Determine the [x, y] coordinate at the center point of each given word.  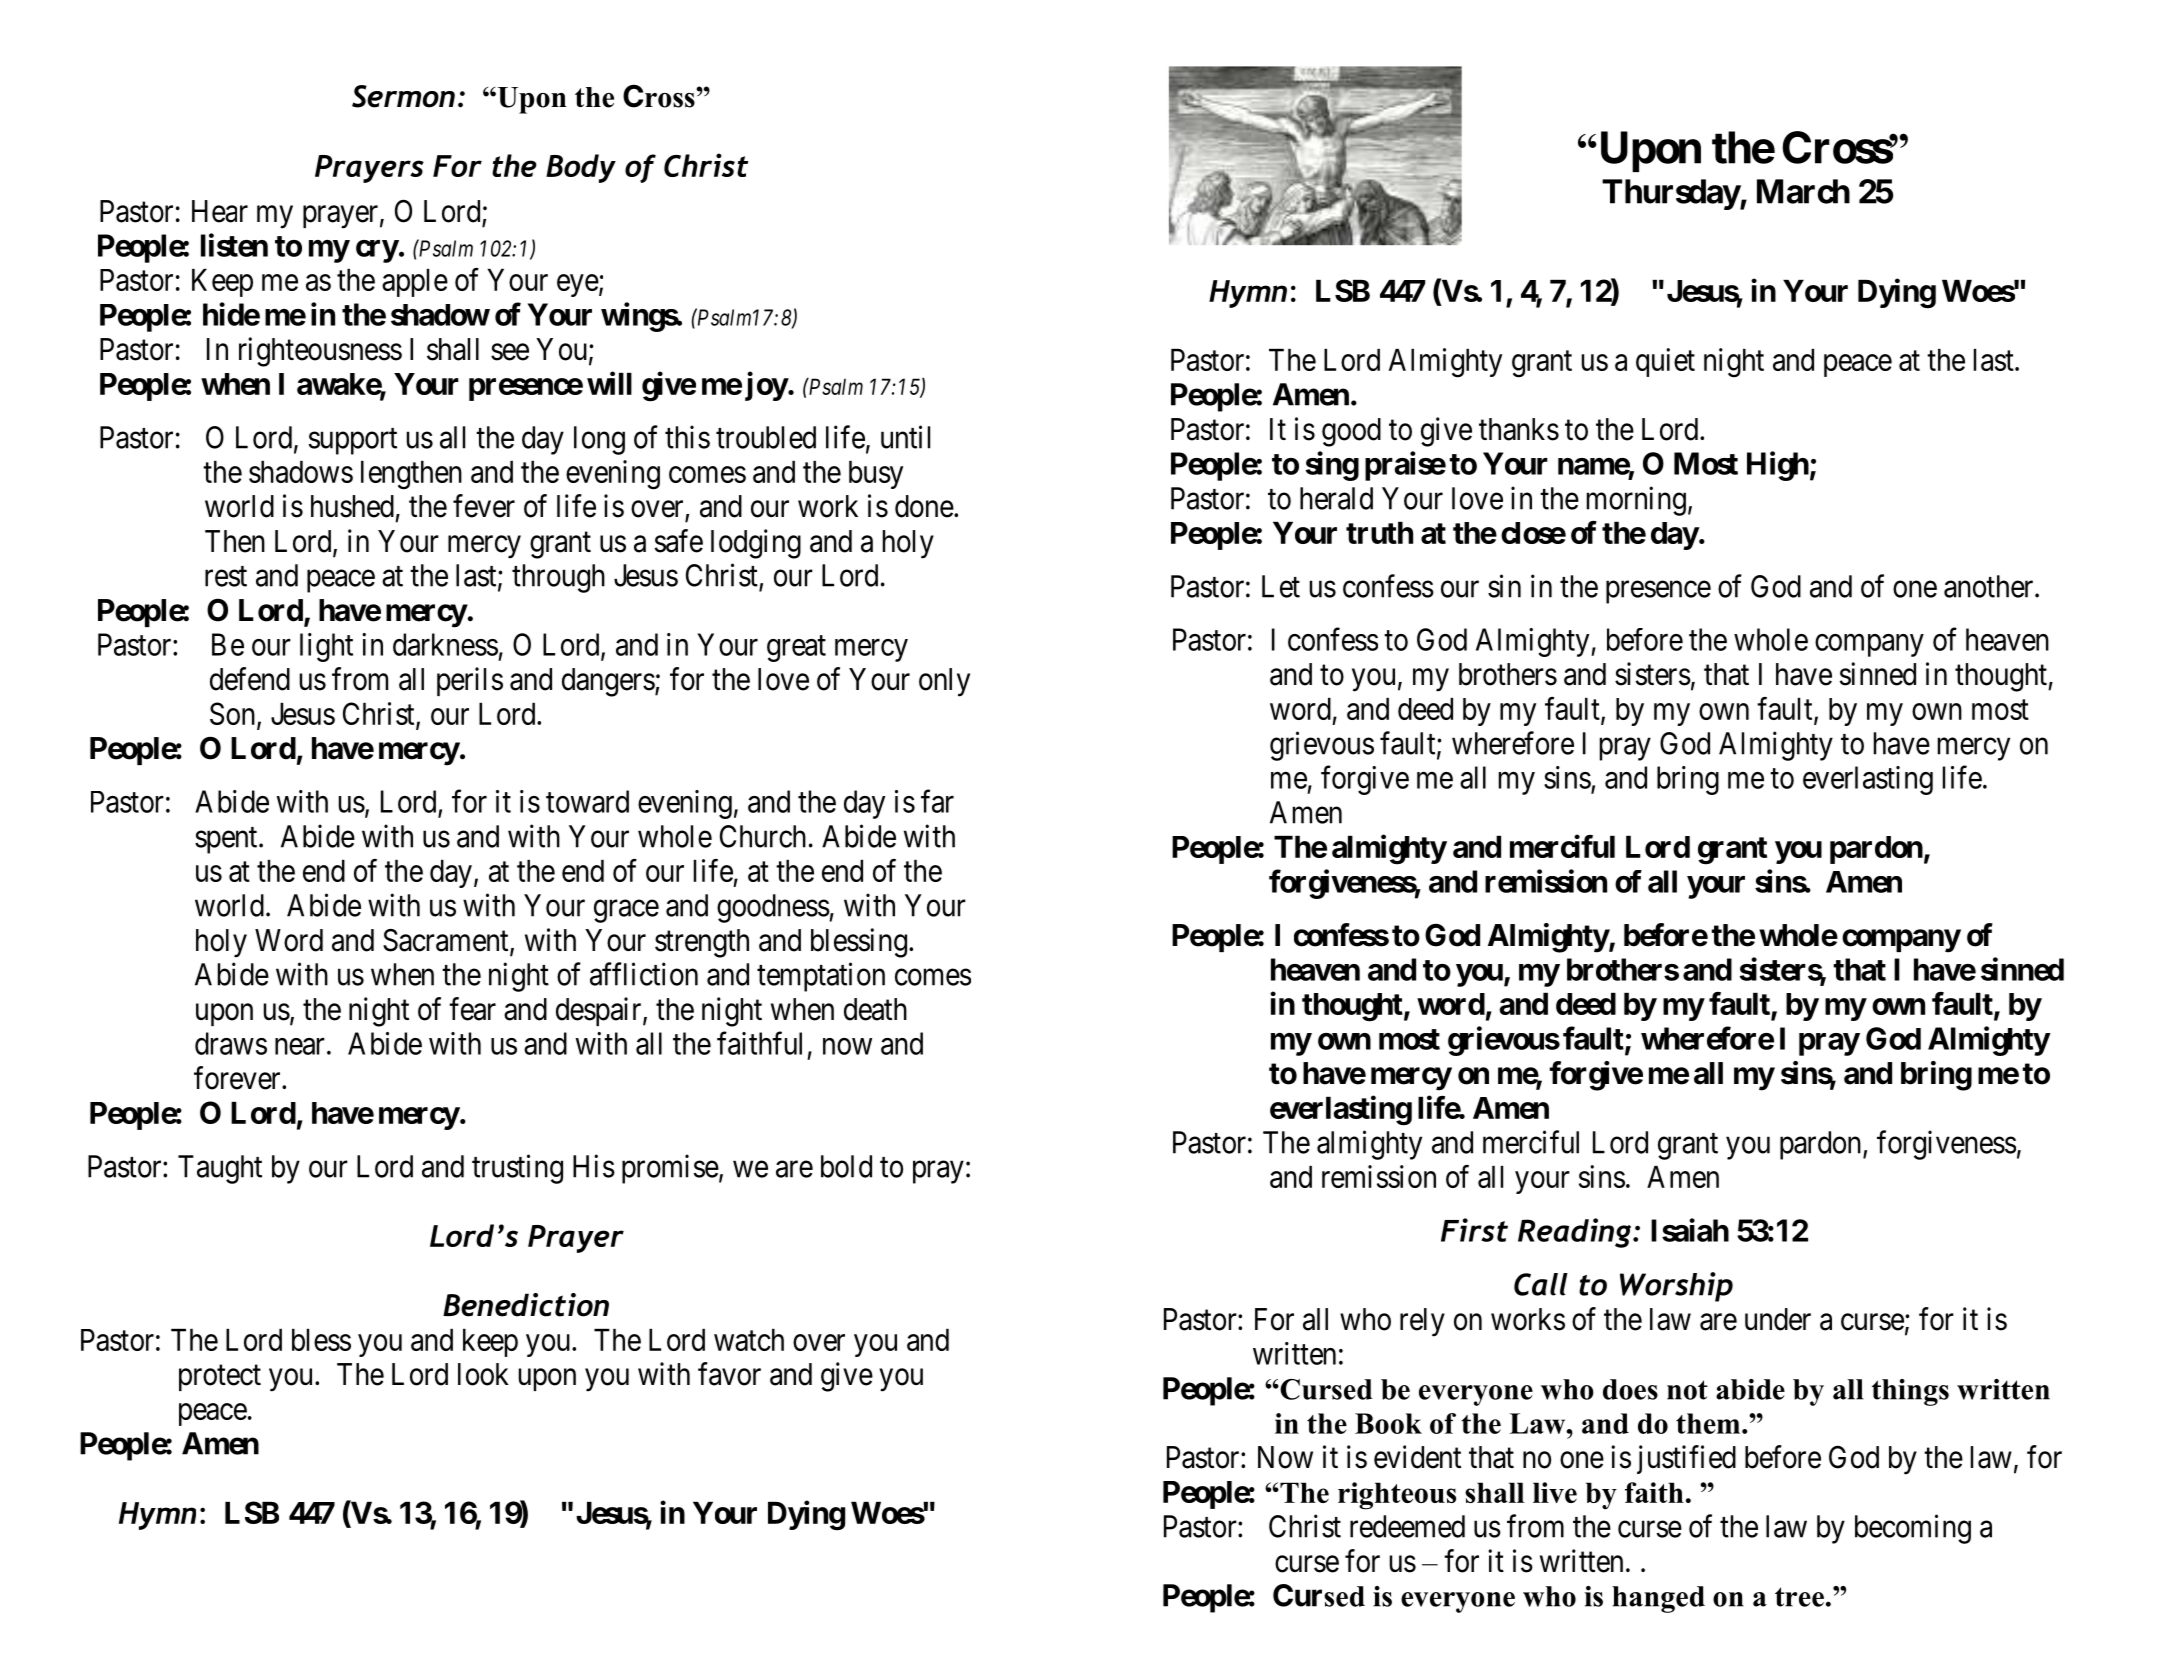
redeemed [1407, 1526]
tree [1799, 1597]
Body [581, 168]
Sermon [403, 96]
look [483, 1374]
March [1803, 191]
